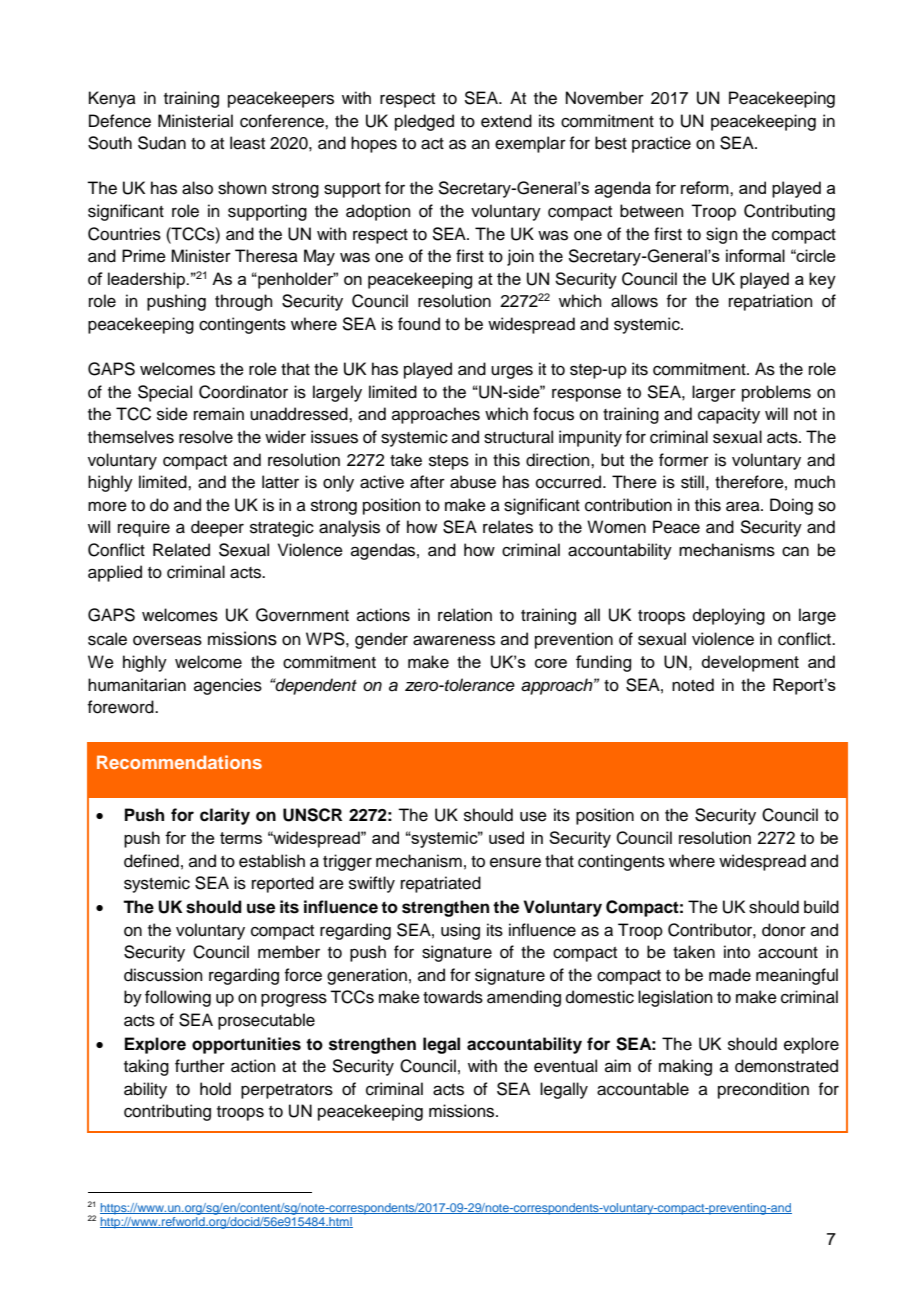 Image resolution: width=924 pixels, height=1307 pixels. I want to click on towards, so click(453, 997).
